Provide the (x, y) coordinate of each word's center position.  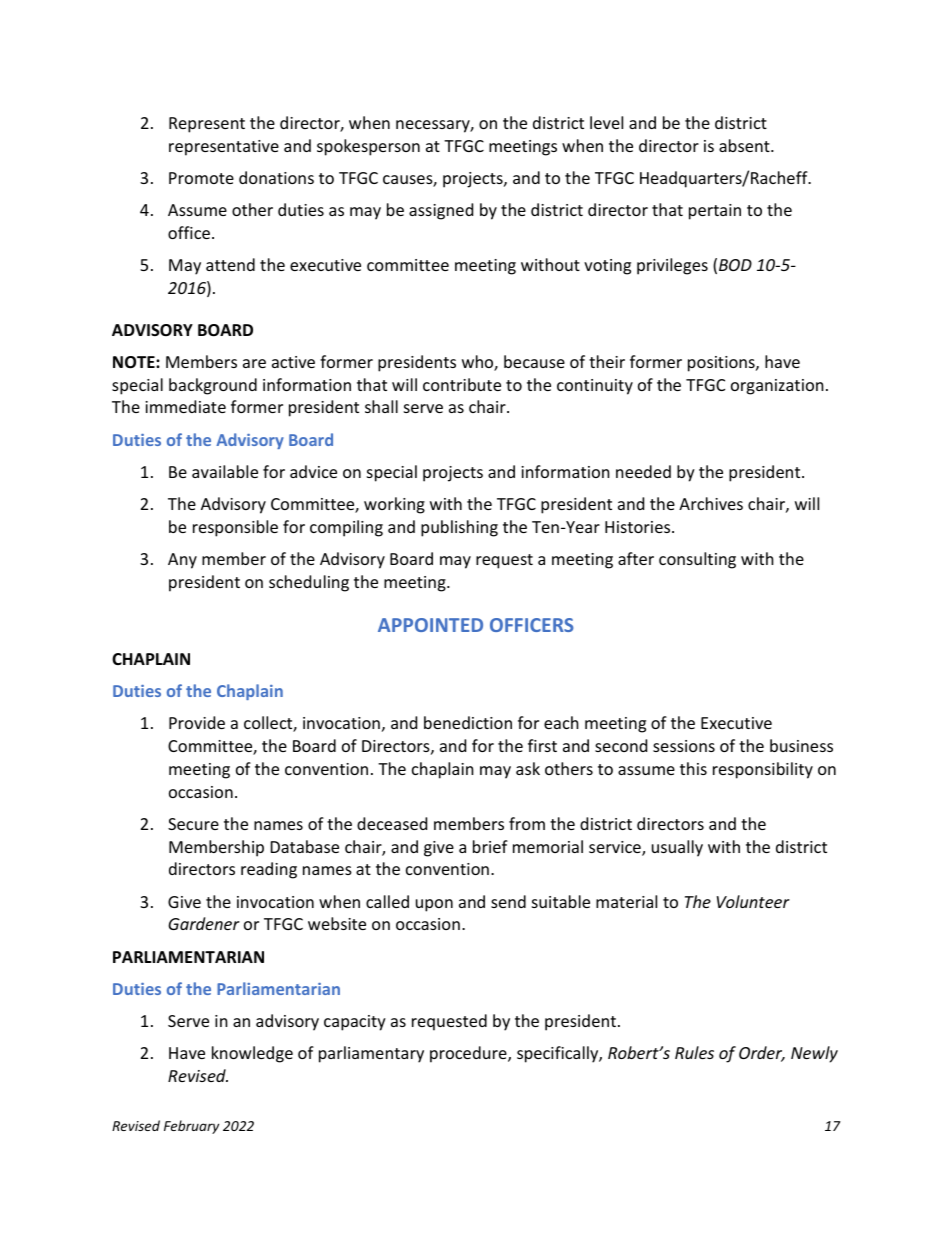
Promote (201, 178)
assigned (441, 211)
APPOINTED (430, 625)
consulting (697, 560)
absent (745, 145)
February (191, 1127)
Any (182, 561)
